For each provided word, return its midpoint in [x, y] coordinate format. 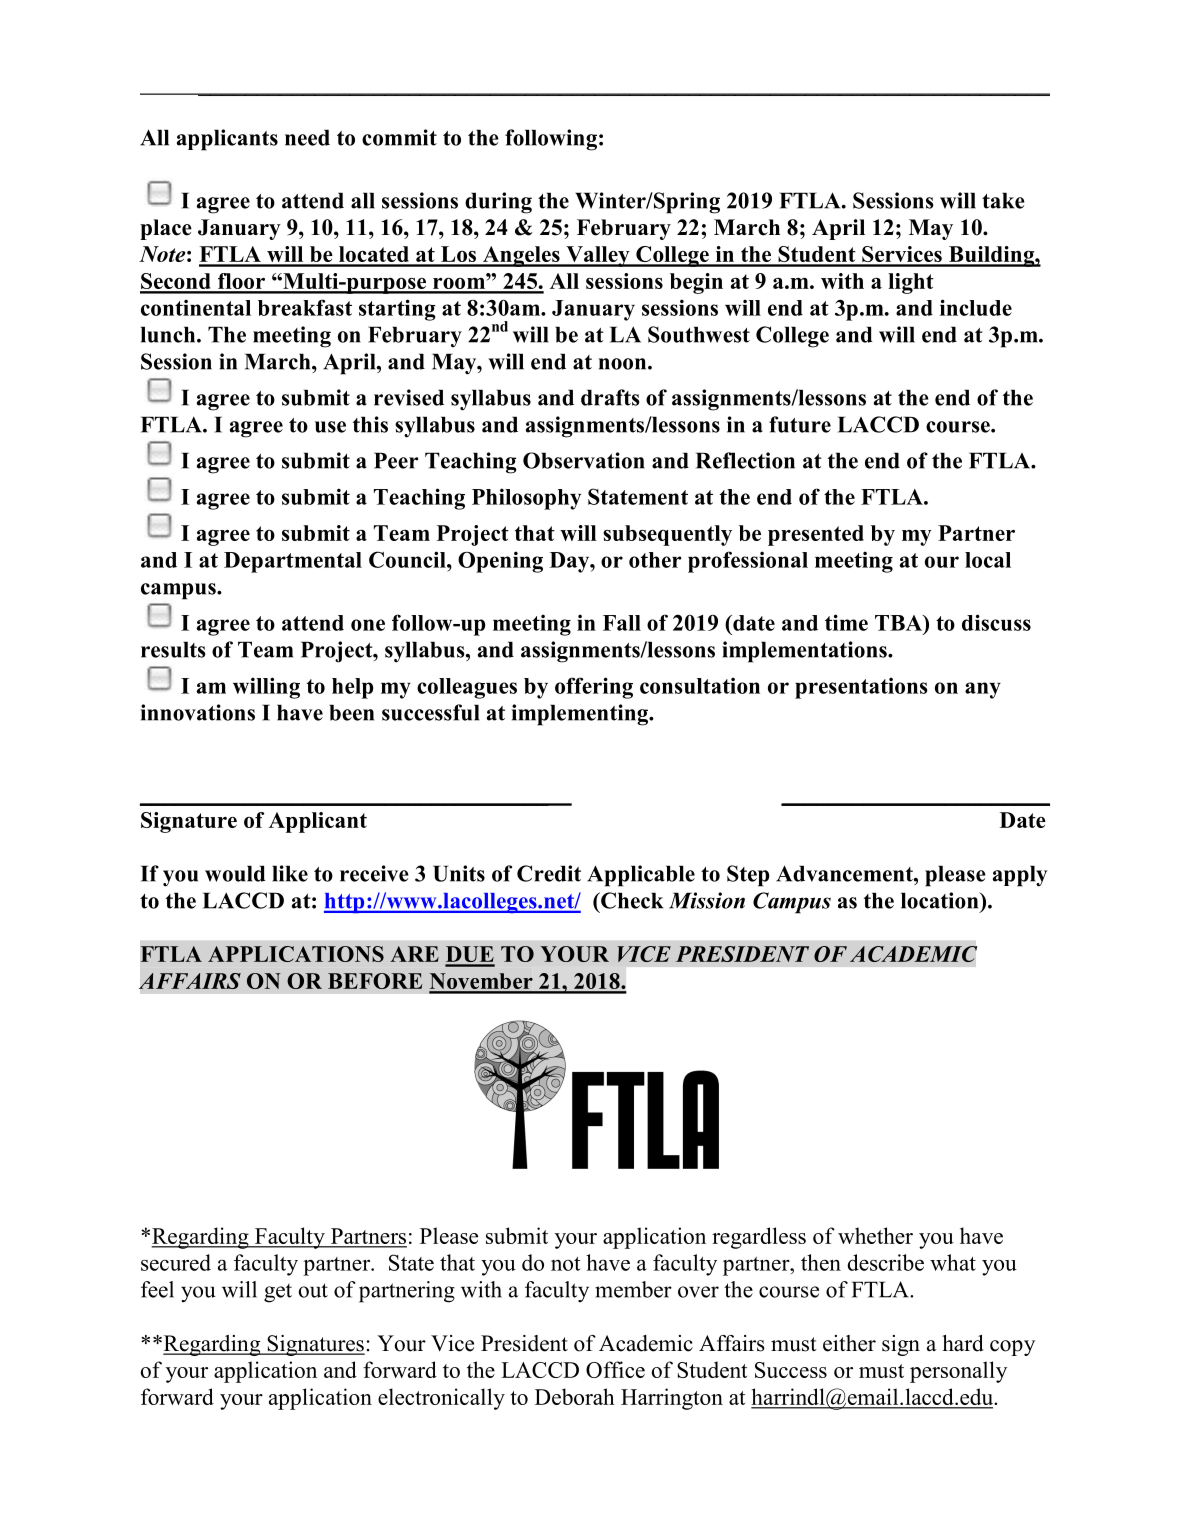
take [1003, 200]
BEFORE [375, 981]
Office [615, 1369]
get [278, 1293]
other [655, 560]
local [988, 560]
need [307, 137]
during [498, 203]
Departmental [293, 562]
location [941, 900]
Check [631, 900]
